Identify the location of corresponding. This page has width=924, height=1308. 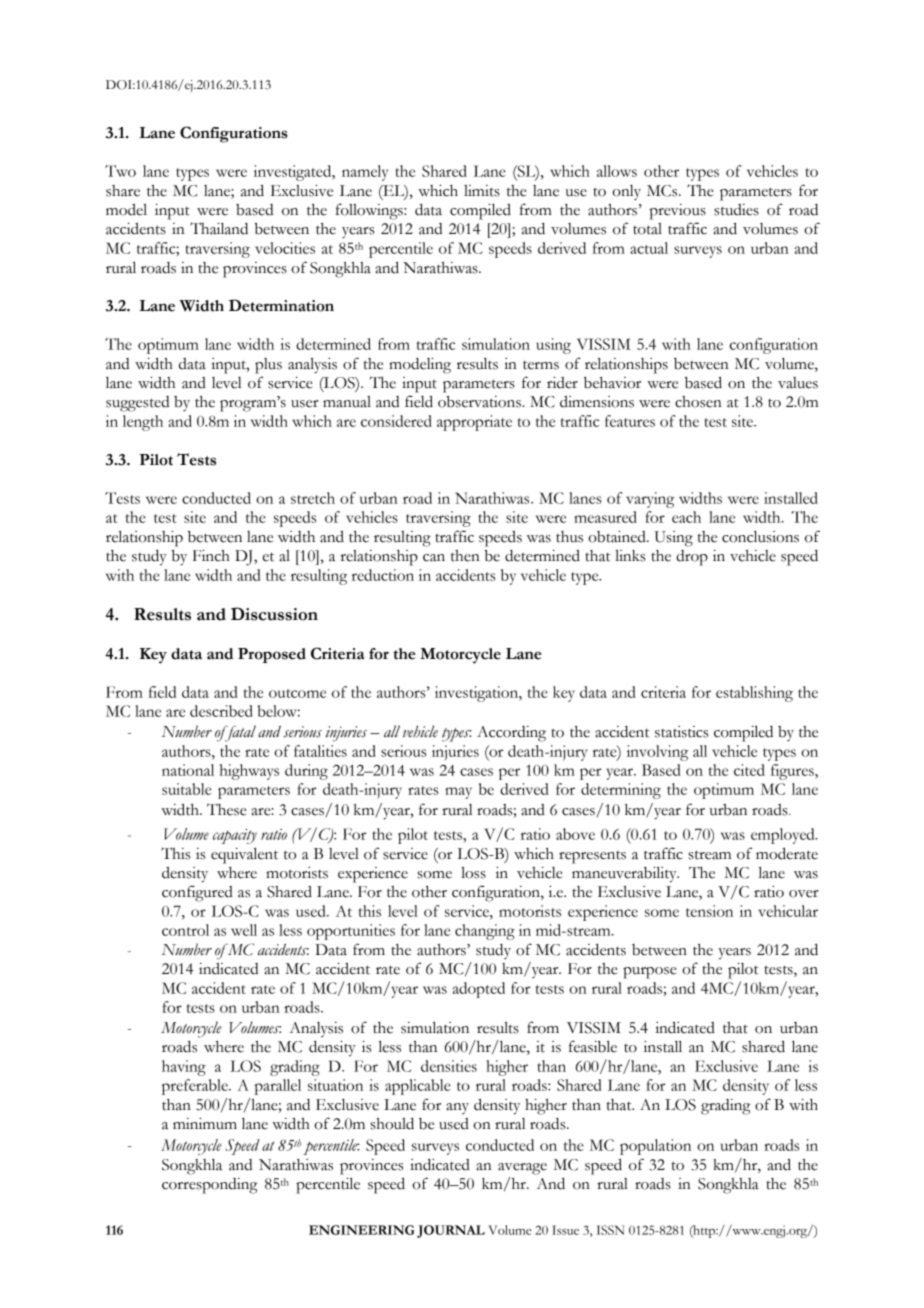
(210, 1186).
